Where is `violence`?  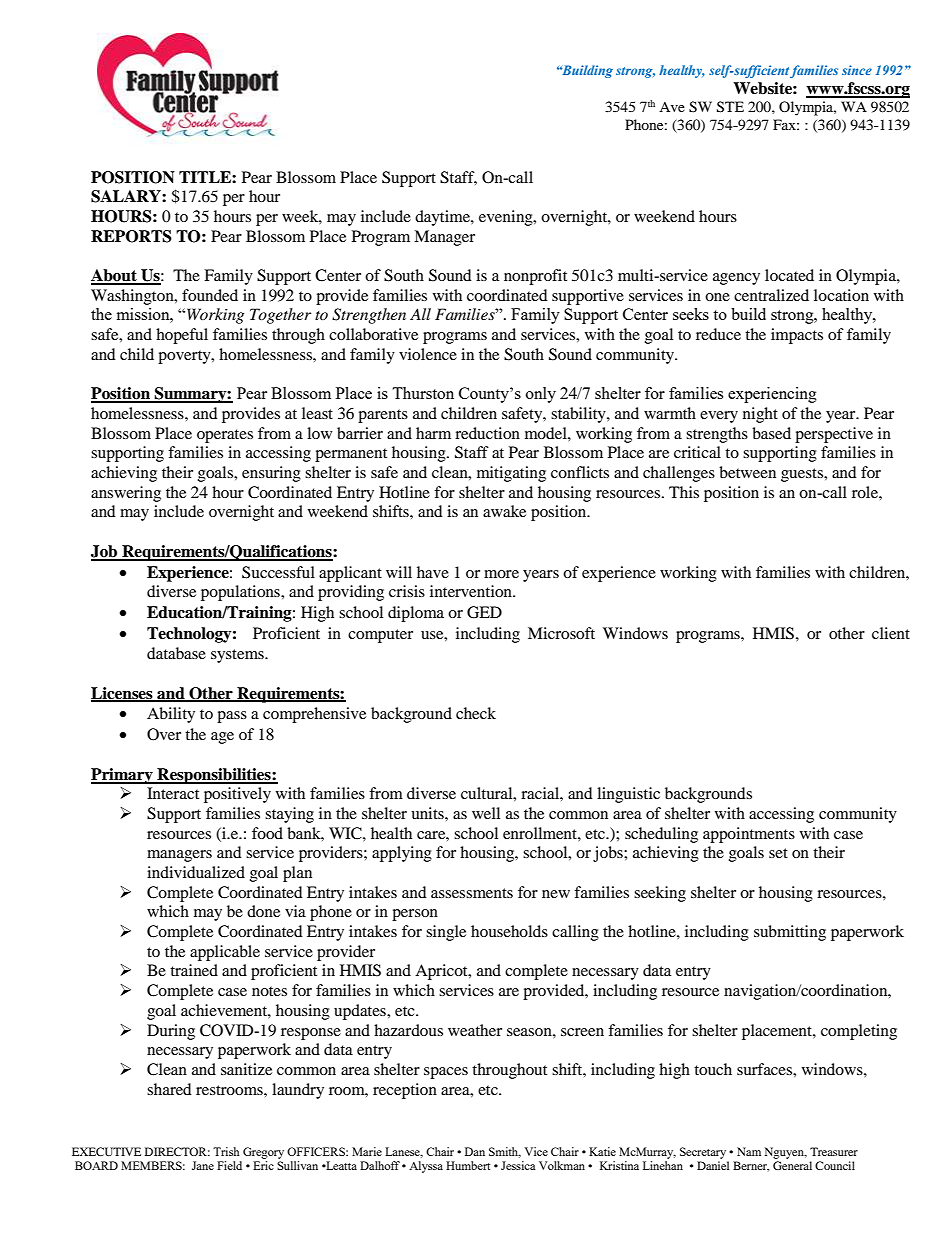
violence is located at coordinates (428, 354).
